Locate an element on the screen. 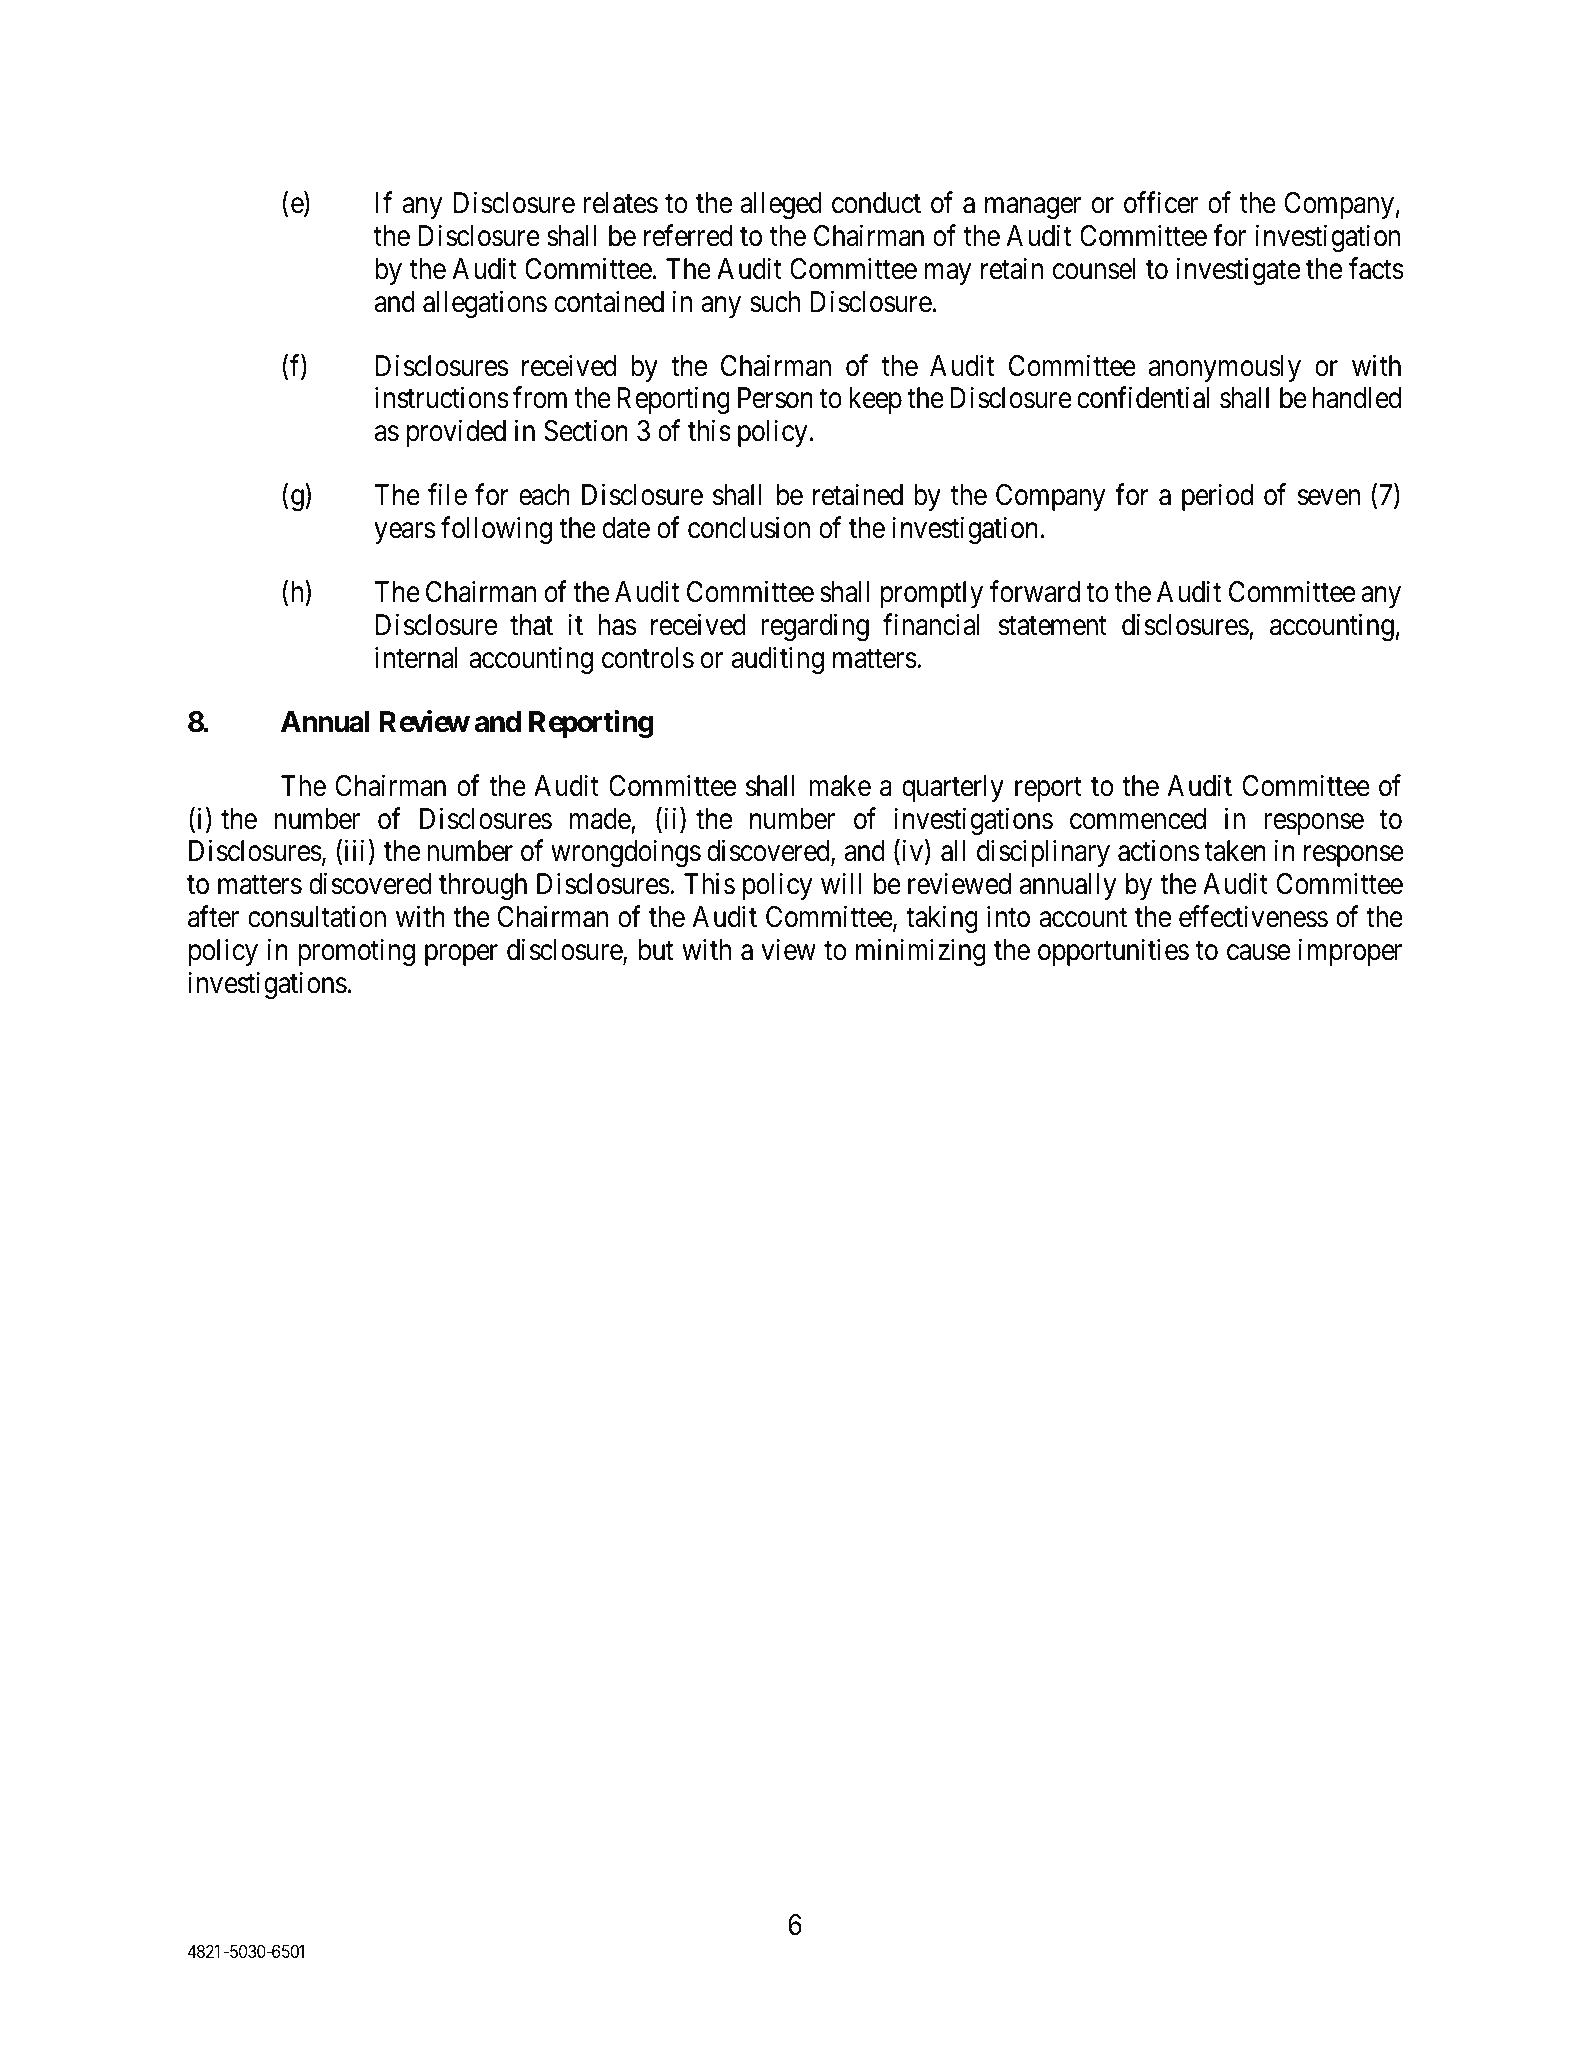  cause is located at coordinates (1258, 953).
